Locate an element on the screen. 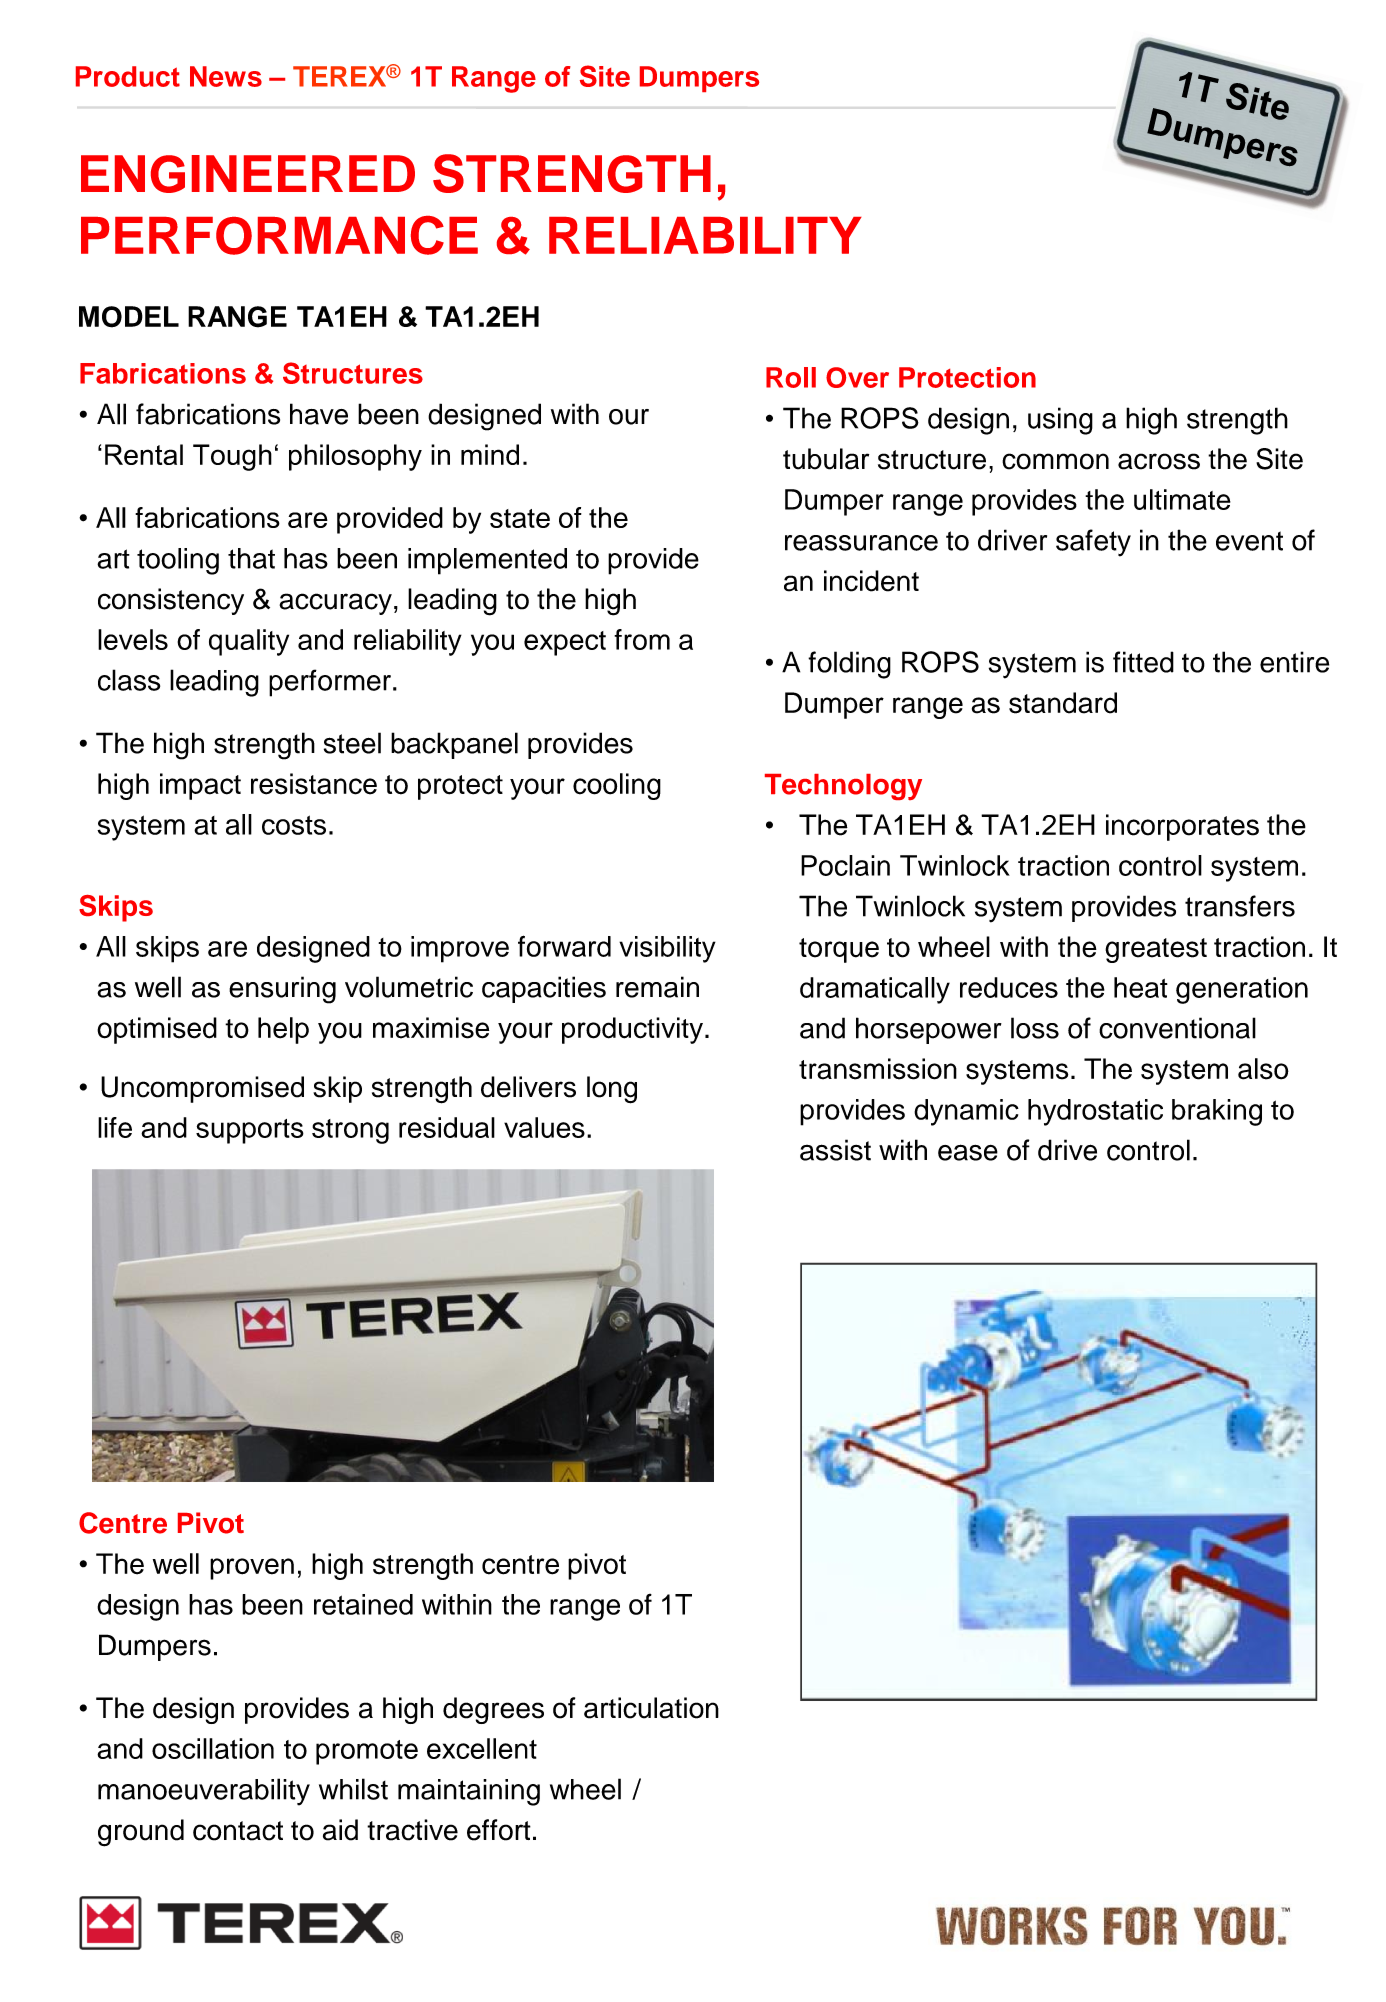 The height and width of the screenshot is (2002, 1386). effort is located at coordinates (499, 1830).
